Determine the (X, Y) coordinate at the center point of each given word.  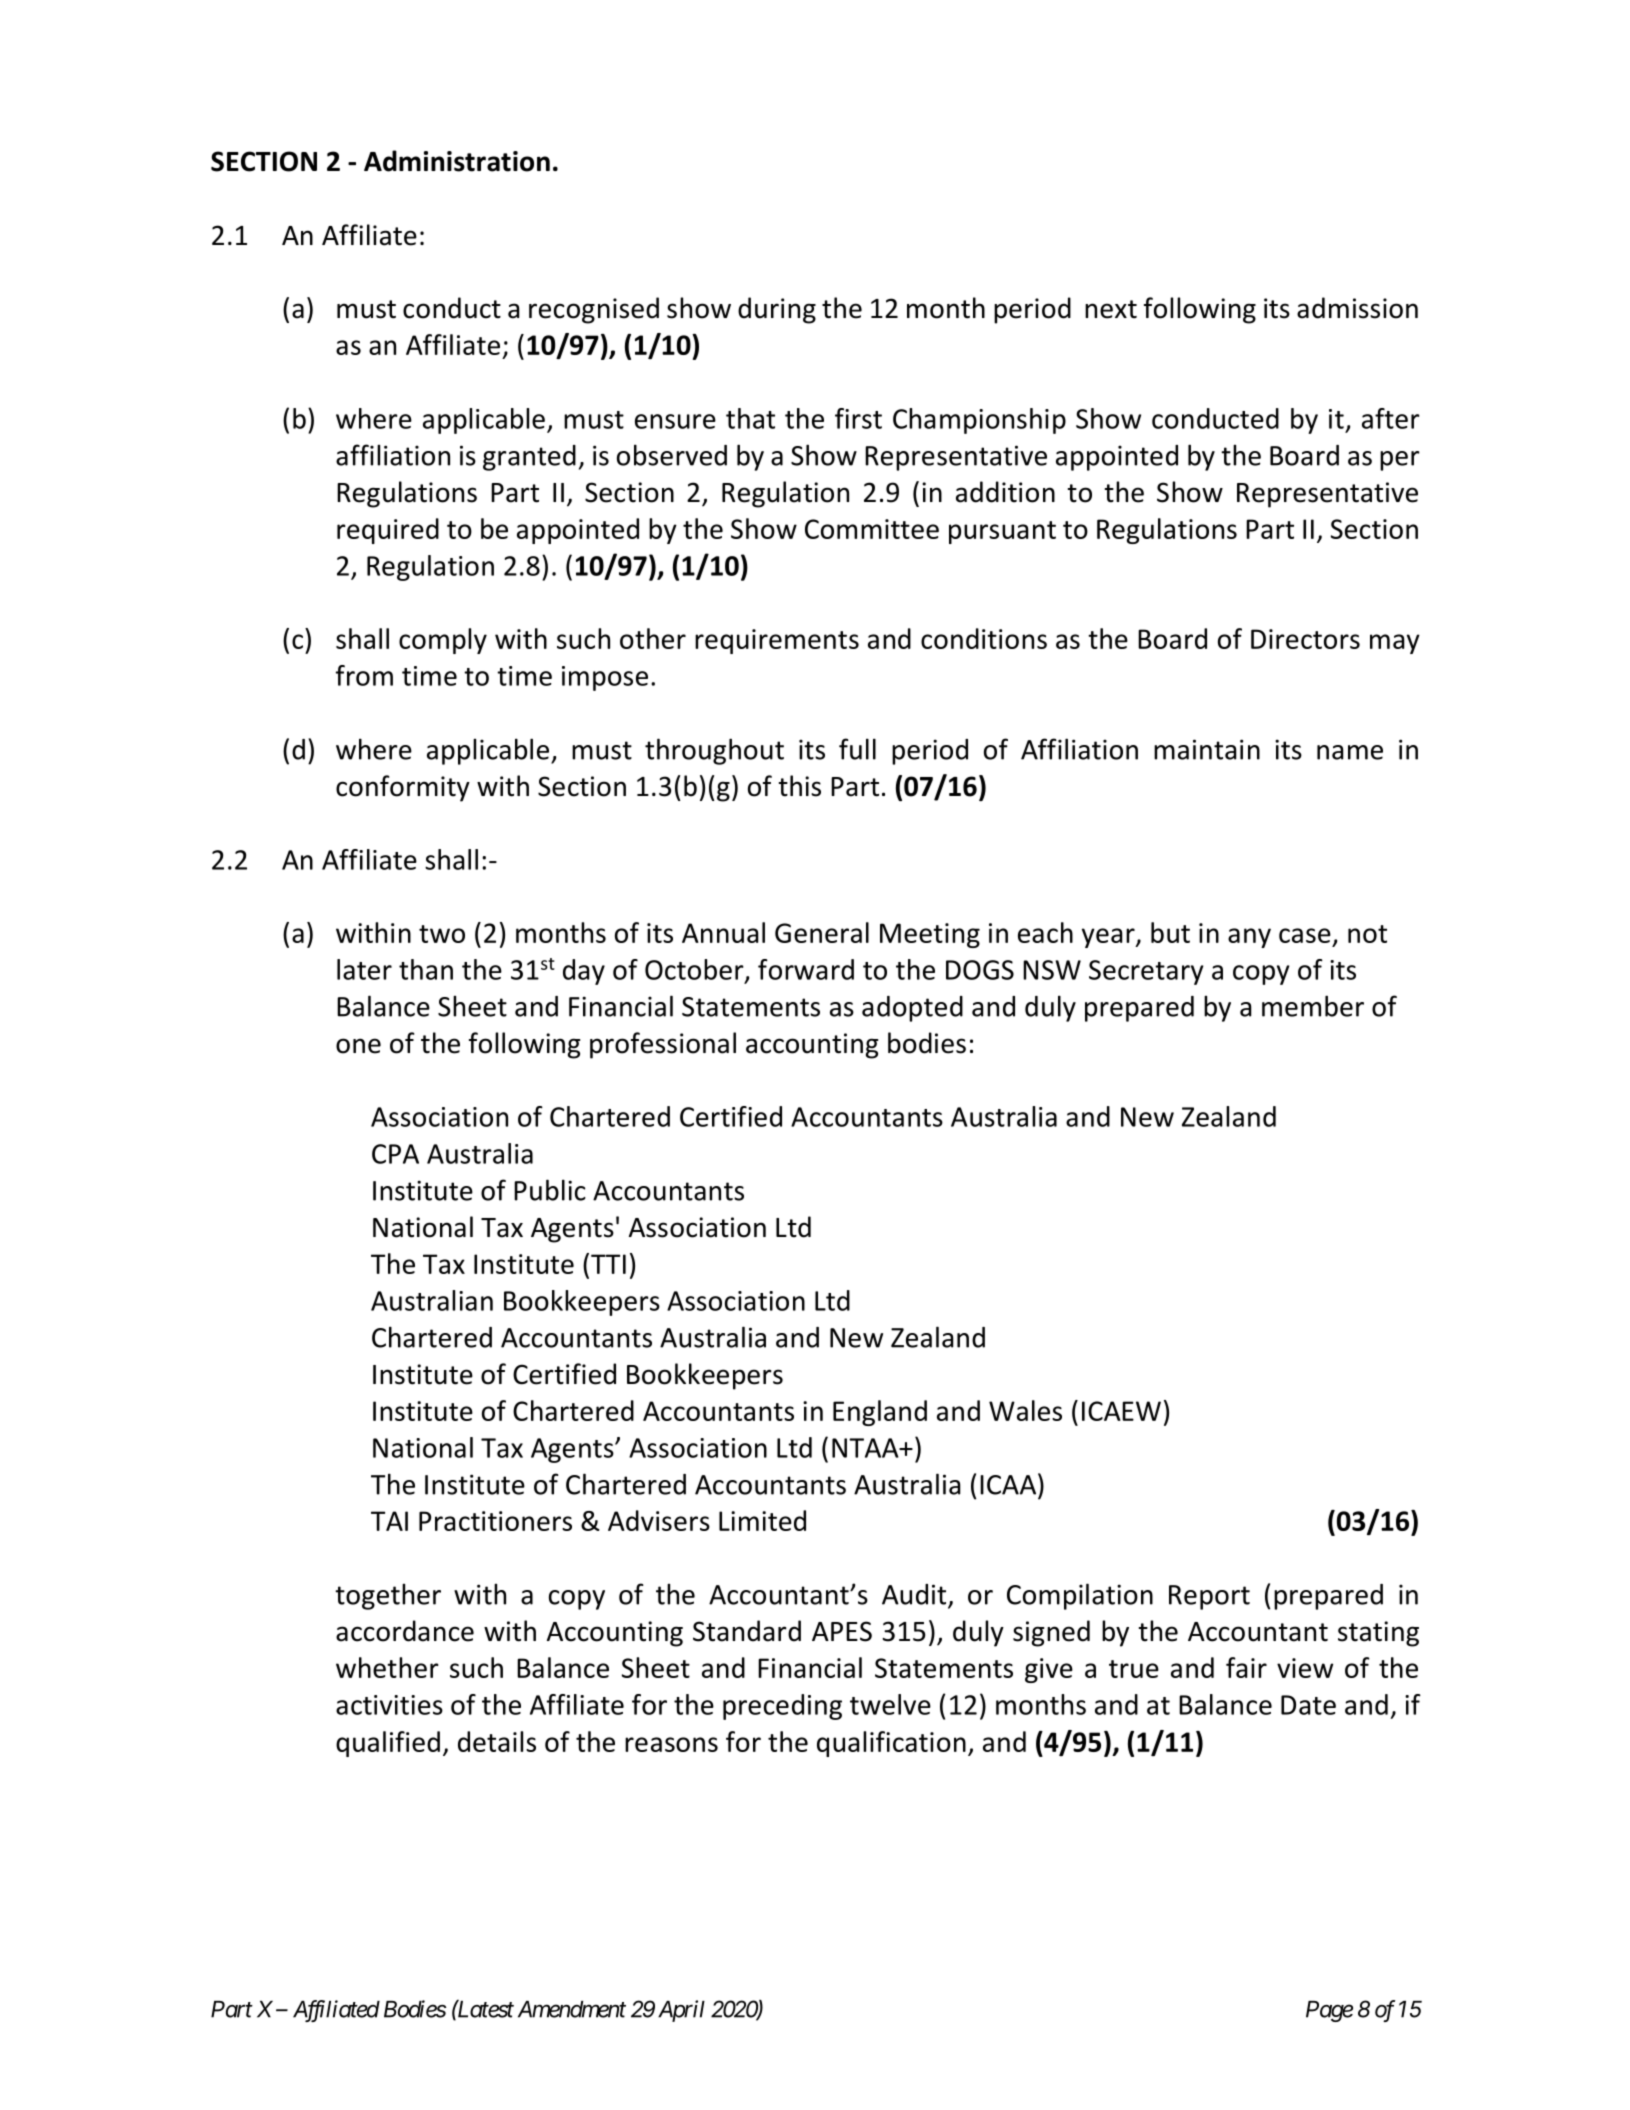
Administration (457, 161)
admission (1357, 308)
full (857, 749)
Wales (1025, 1410)
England (880, 1413)
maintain (1207, 749)
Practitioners (495, 1521)
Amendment (572, 2009)
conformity (403, 788)
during (777, 310)
